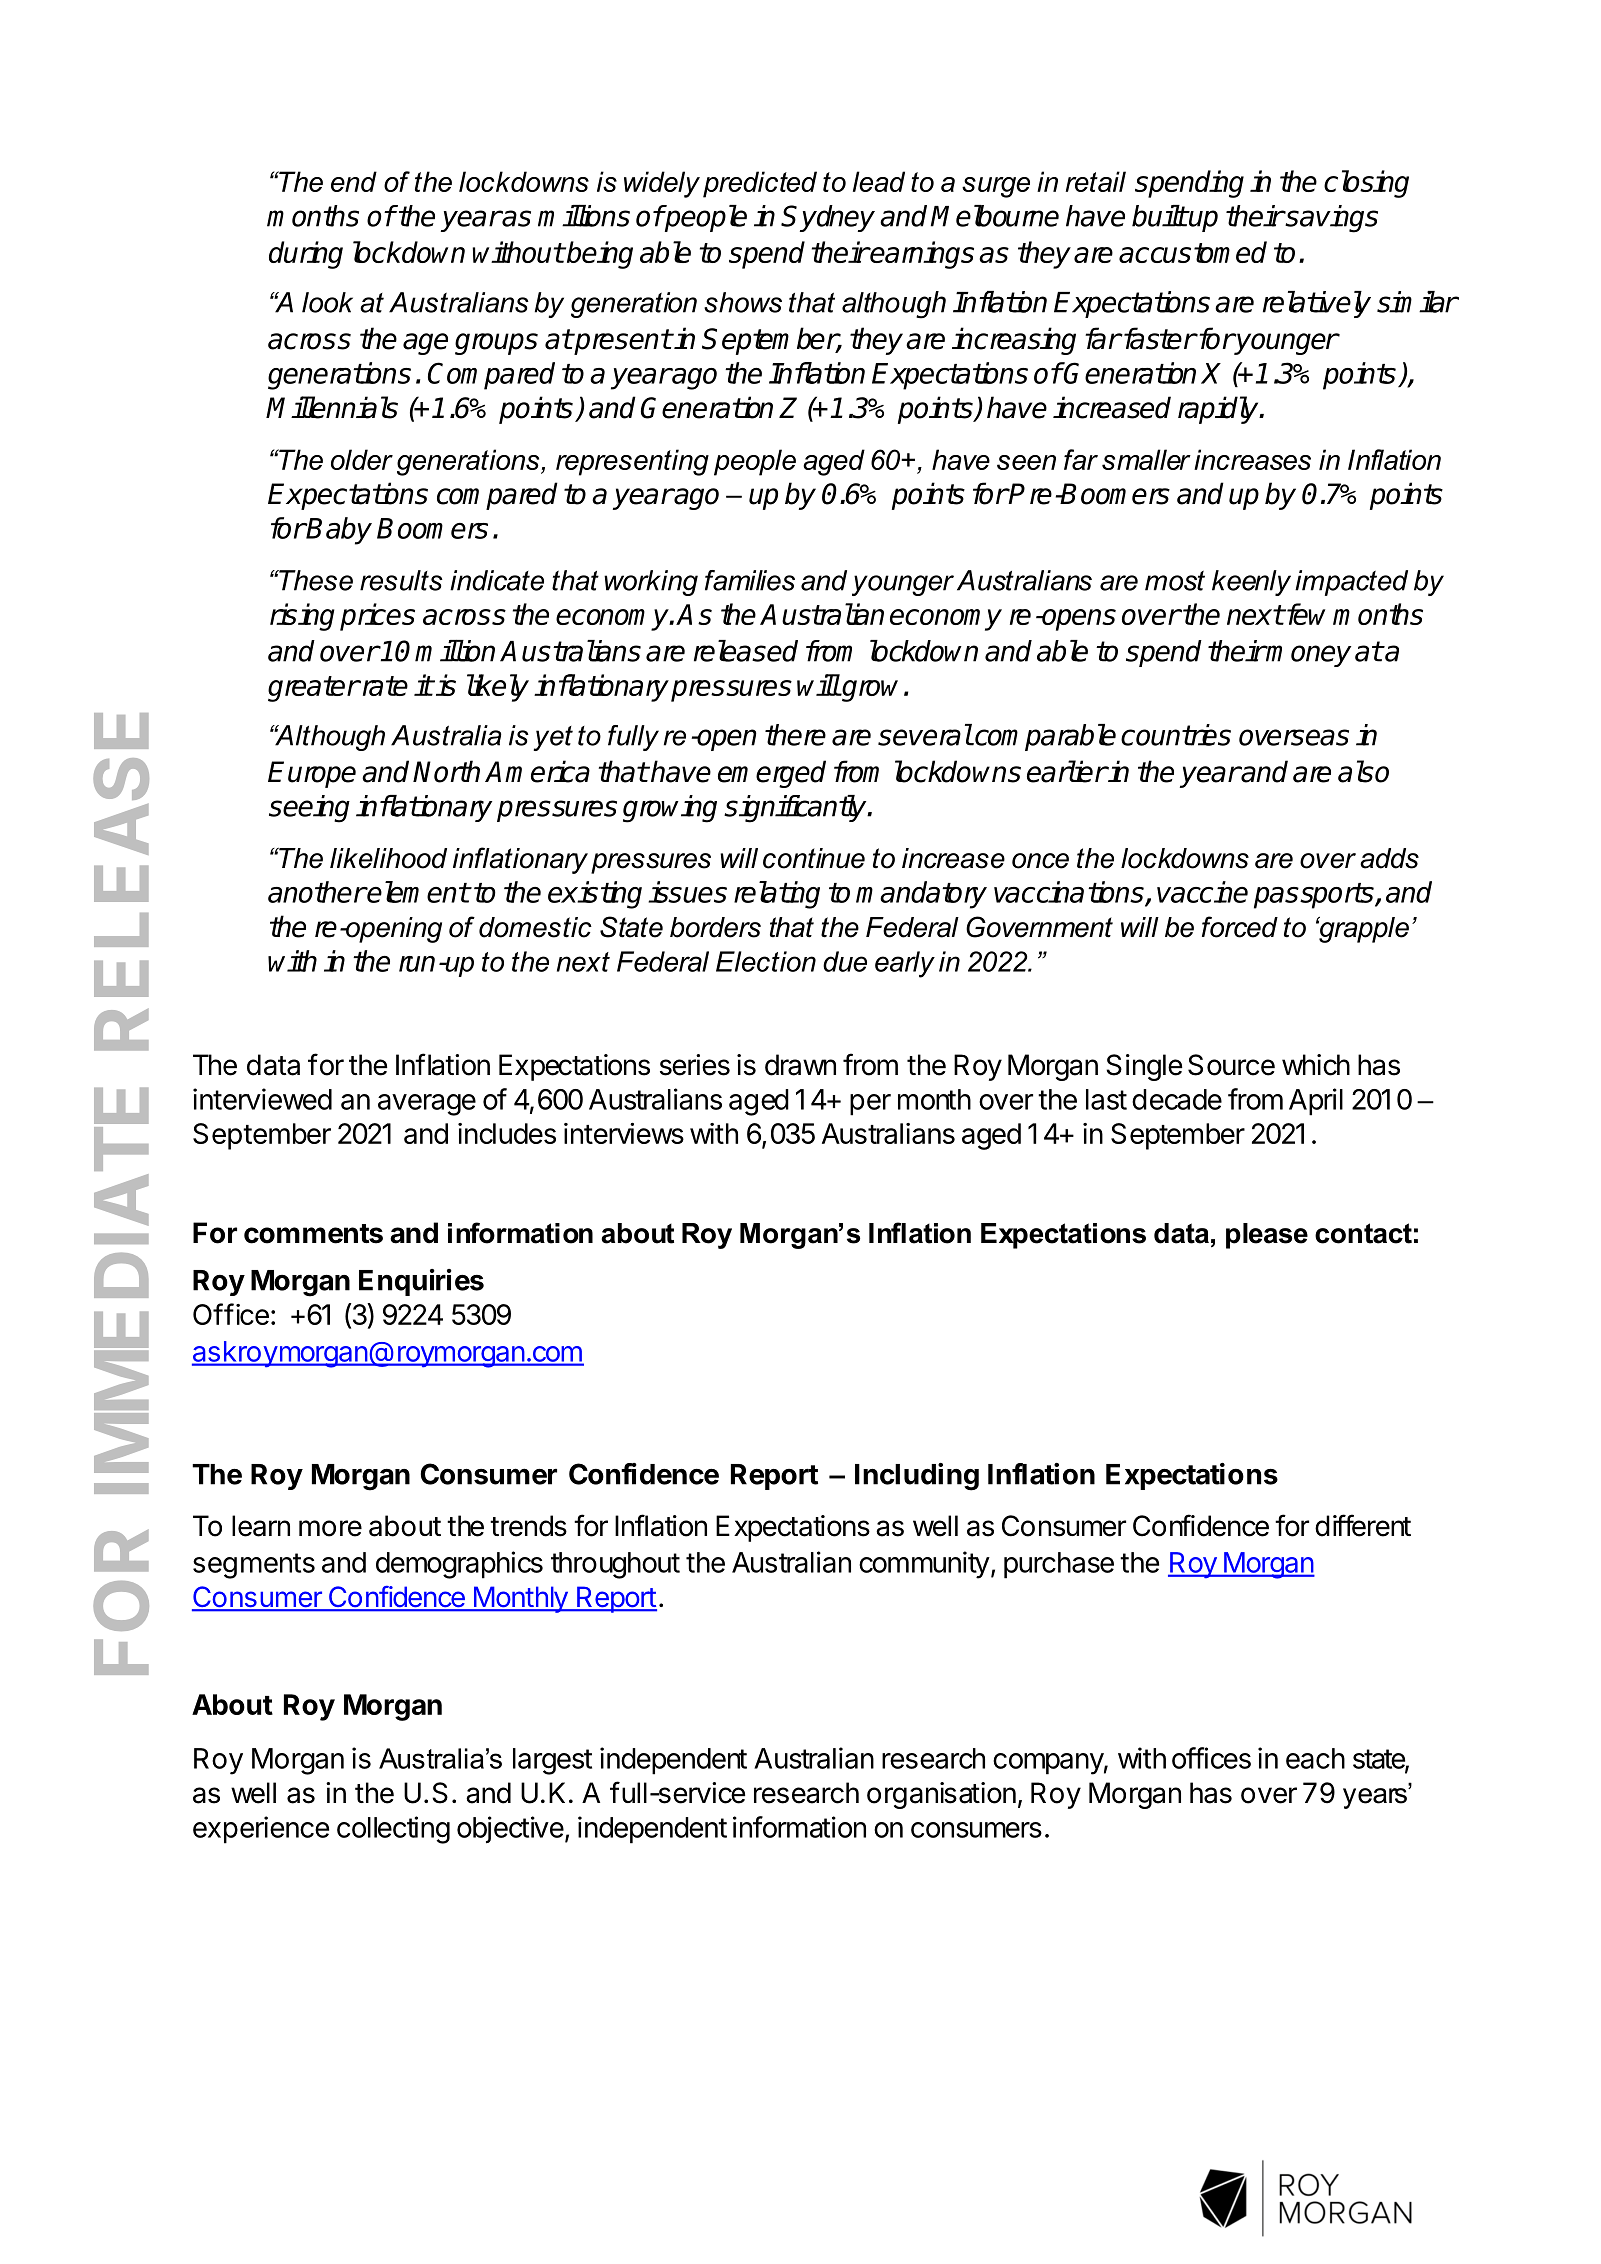  What do you see at coordinates (917, 1477) in the screenshot?
I see `Including` at bounding box center [917, 1477].
